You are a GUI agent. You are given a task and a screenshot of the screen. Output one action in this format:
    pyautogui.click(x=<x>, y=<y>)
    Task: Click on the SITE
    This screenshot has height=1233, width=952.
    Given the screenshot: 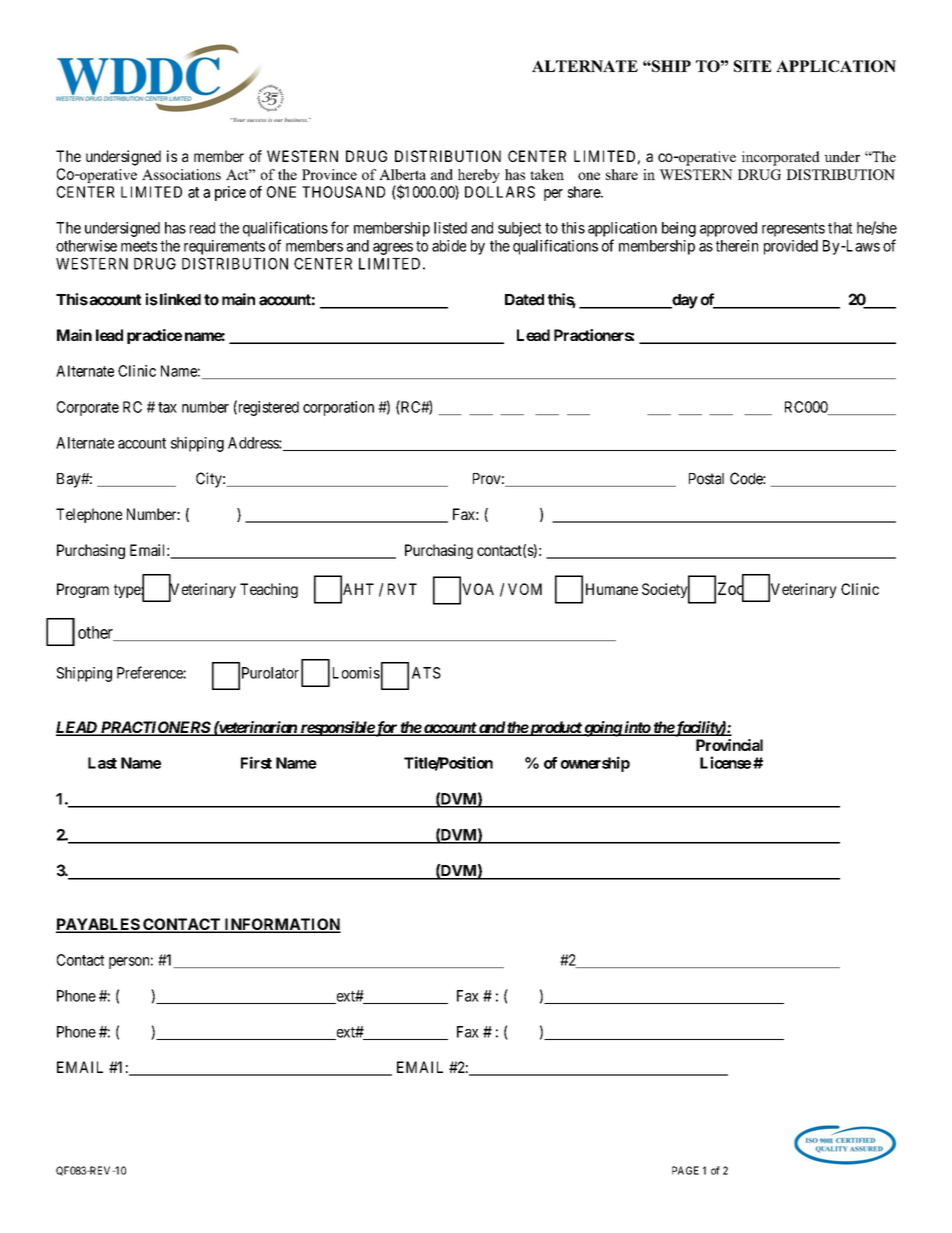 What is the action you would take?
    pyautogui.click(x=752, y=66)
